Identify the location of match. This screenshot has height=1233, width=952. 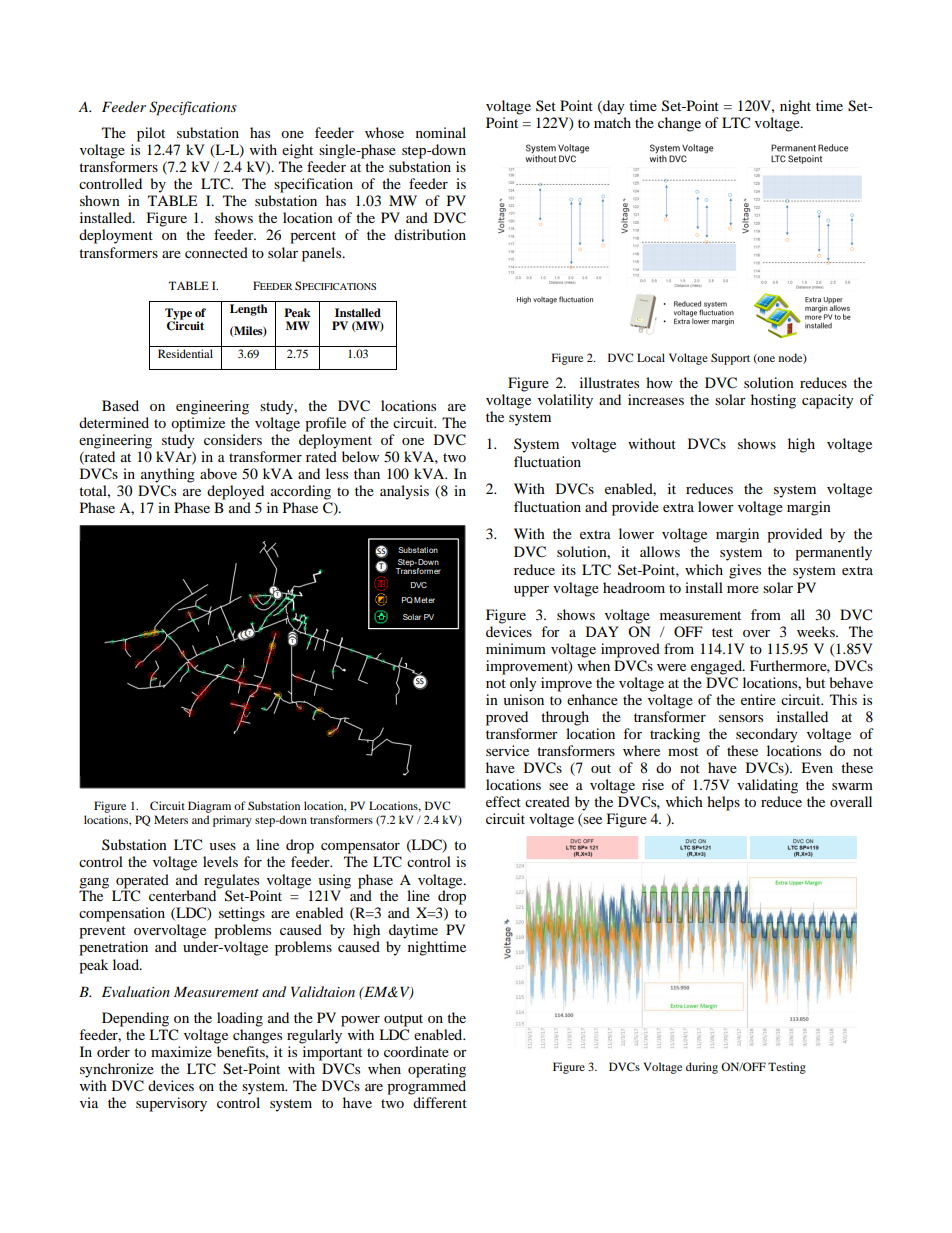
(612, 122).
